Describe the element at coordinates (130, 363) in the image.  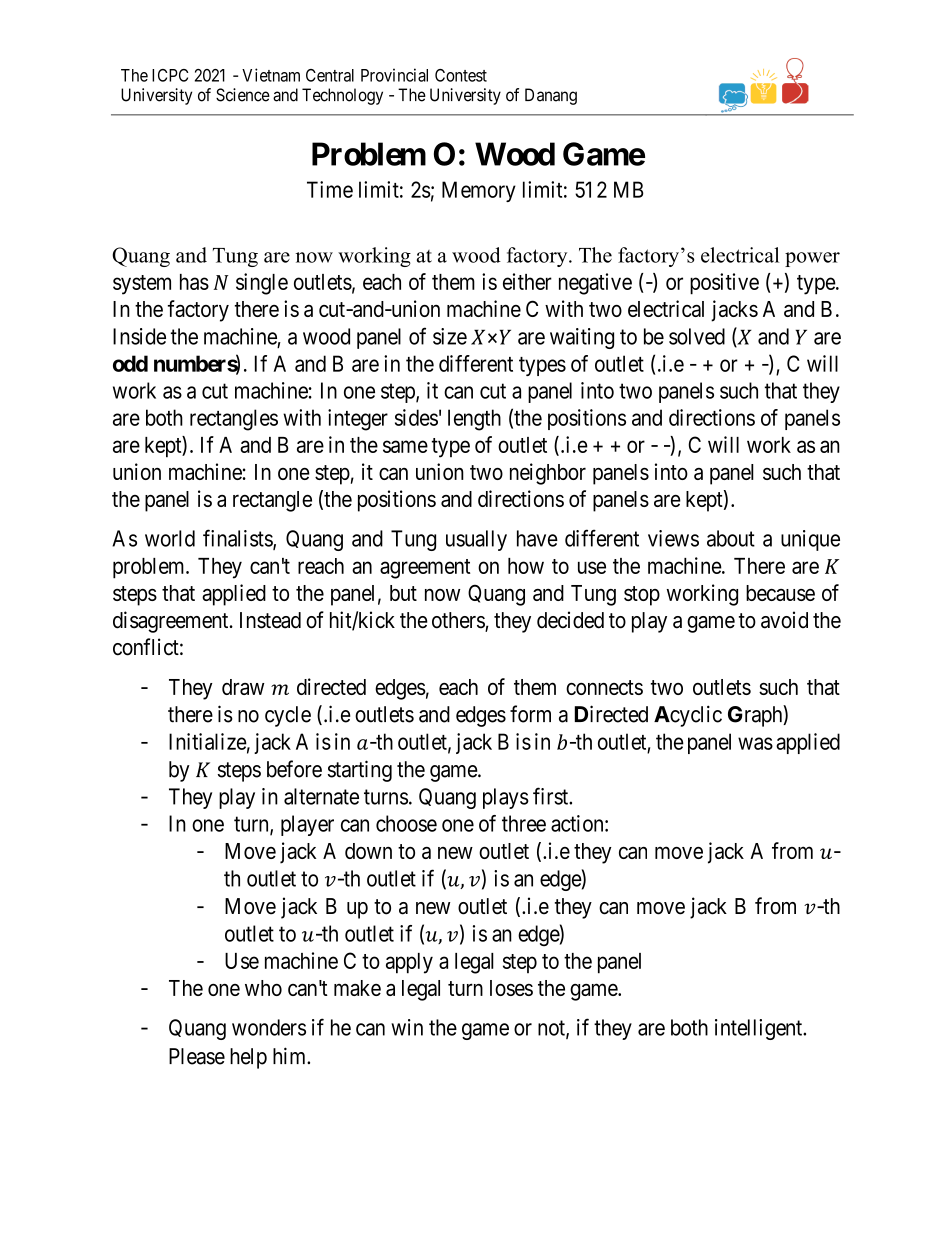
I see `odd` at that location.
